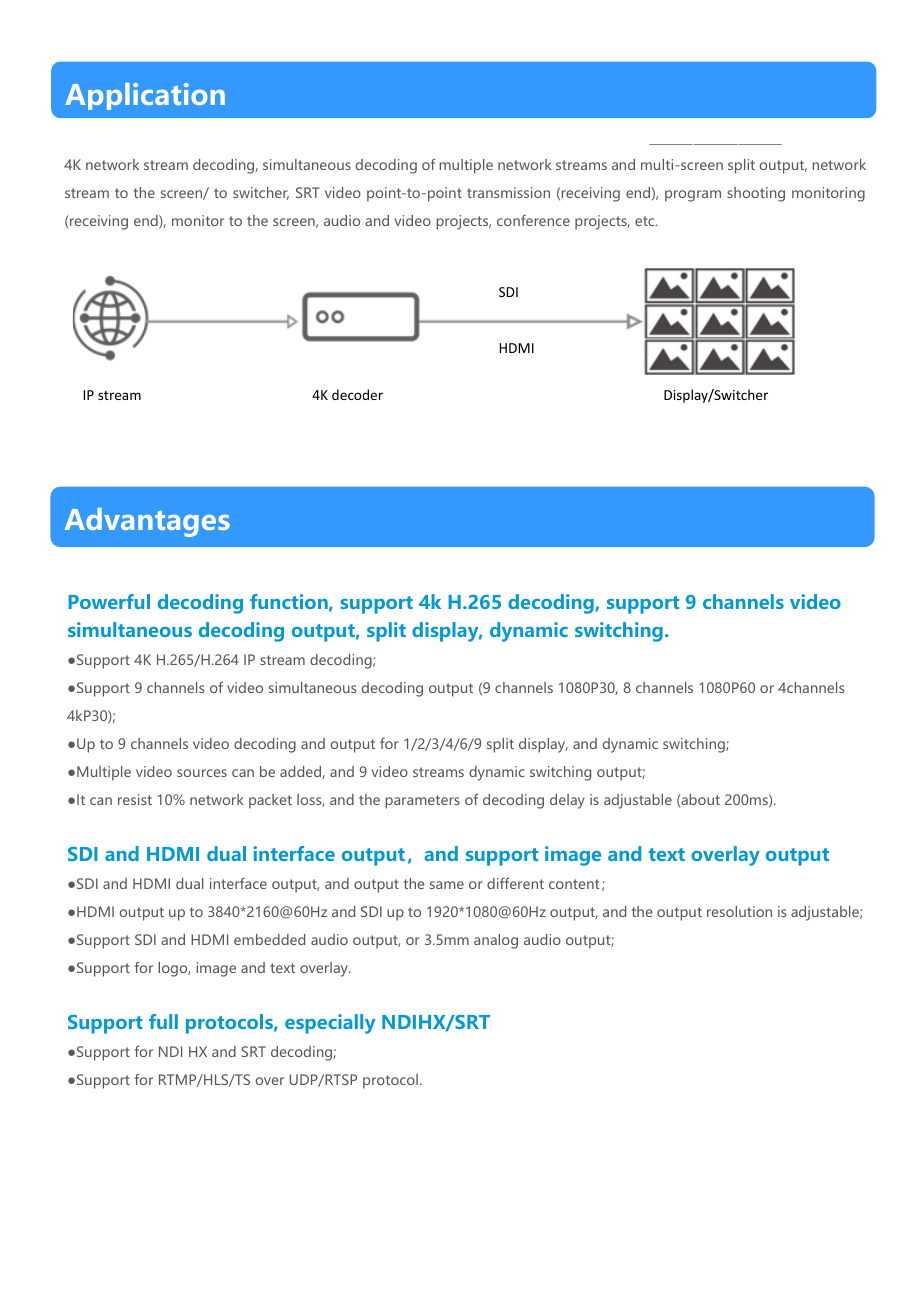 The height and width of the page is (1308, 924). What do you see at coordinates (202, 773) in the page?
I see `sources` at bounding box center [202, 773].
